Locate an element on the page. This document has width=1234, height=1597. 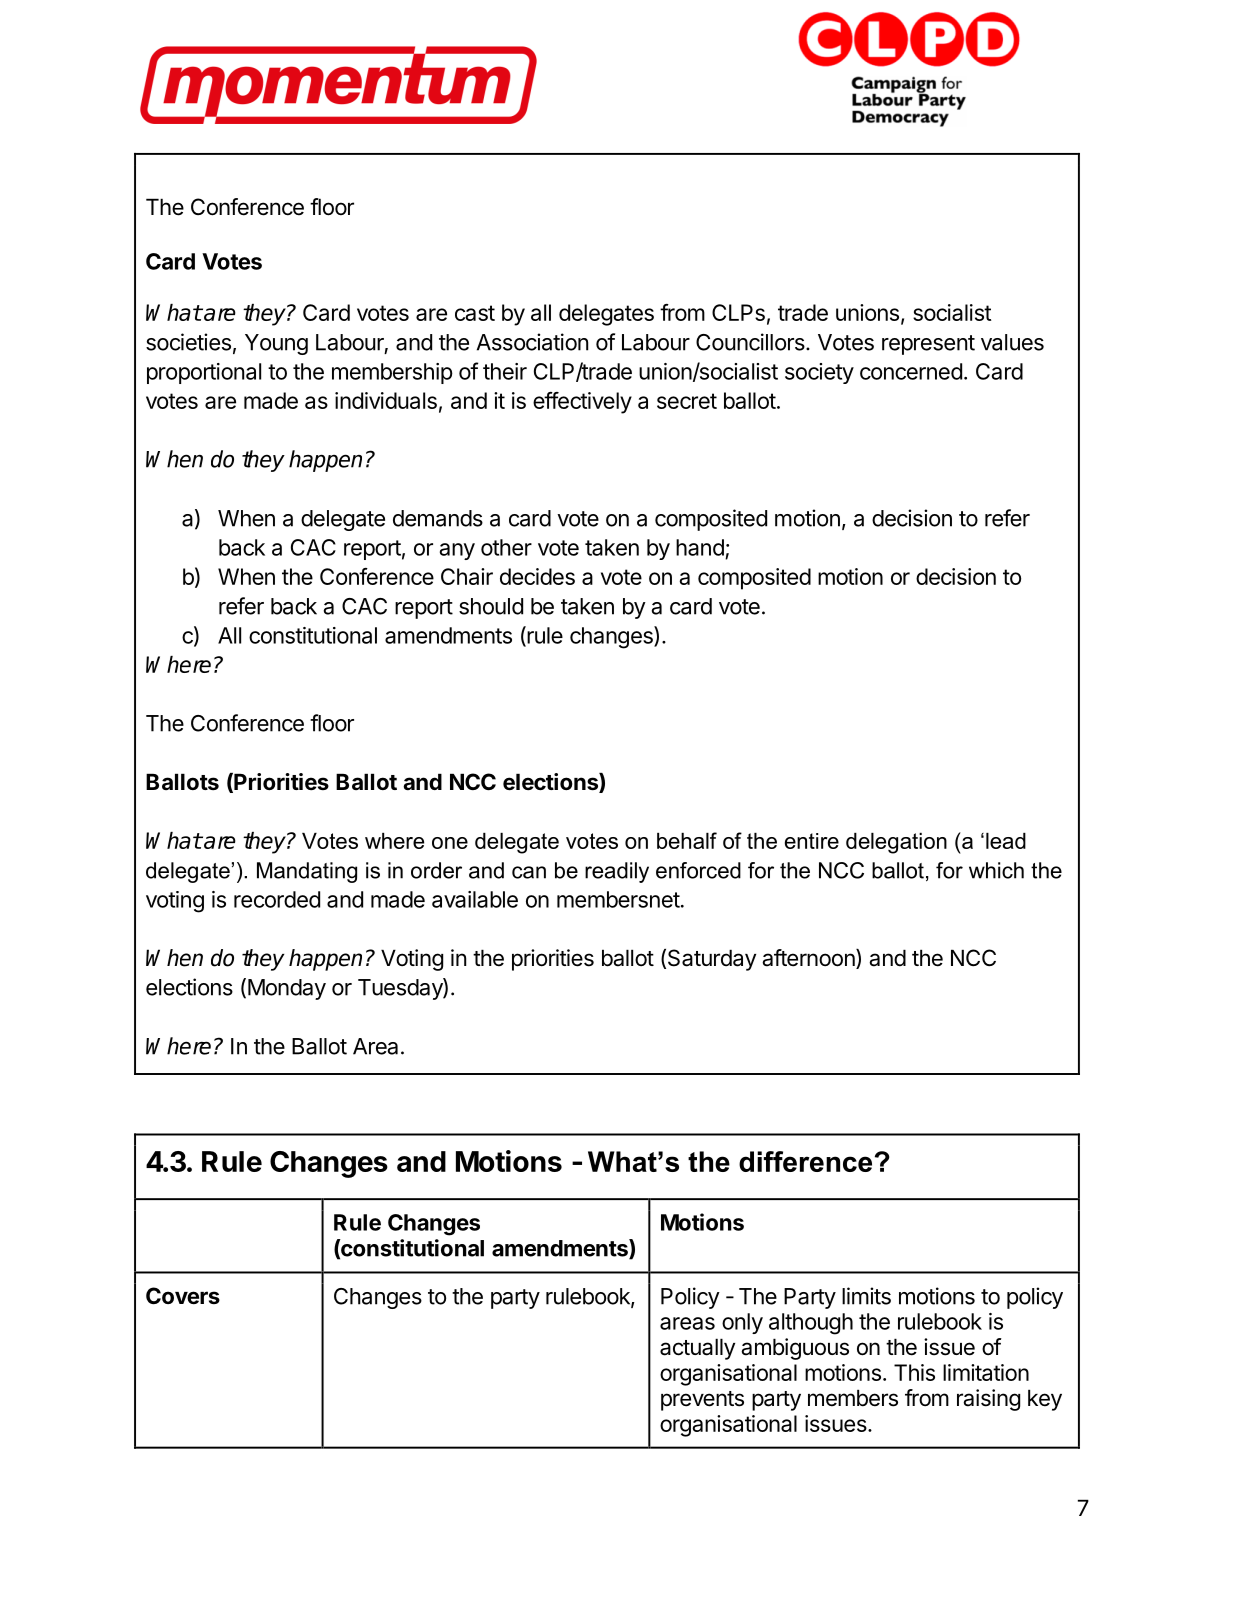
should is located at coordinates (491, 606).
